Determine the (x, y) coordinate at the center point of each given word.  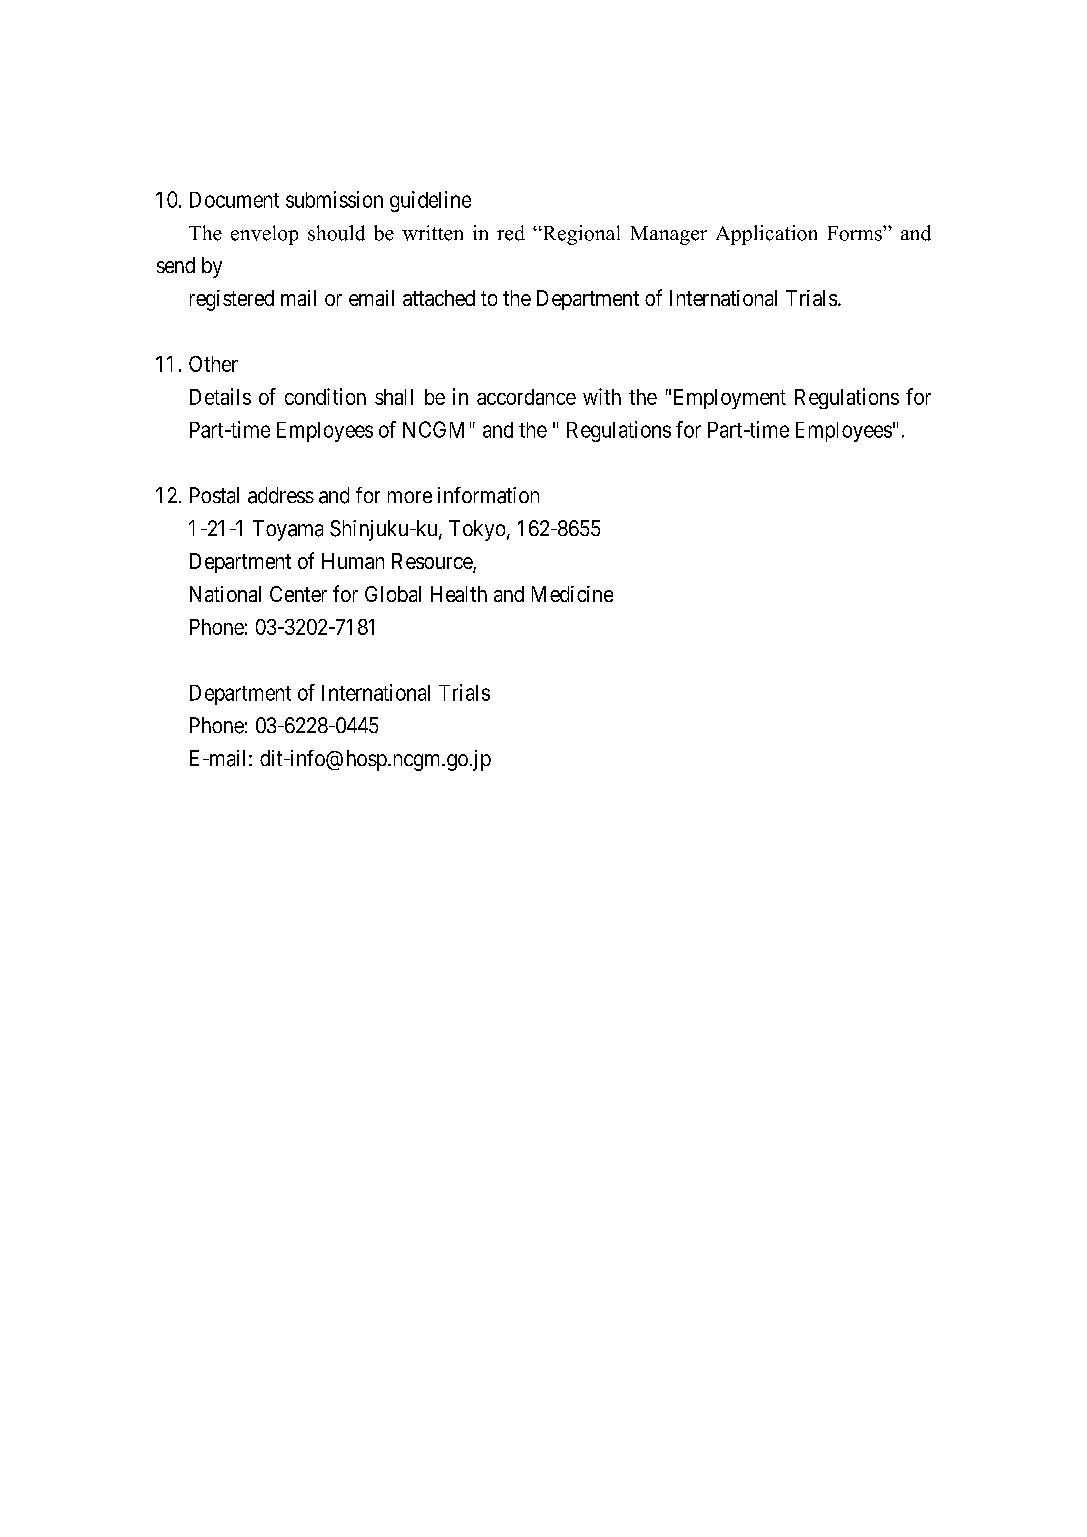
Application (766, 235)
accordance (526, 397)
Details (220, 396)
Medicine (572, 594)
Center (298, 594)
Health (459, 594)
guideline (430, 201)
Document (234, 200)
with (602, 396)
